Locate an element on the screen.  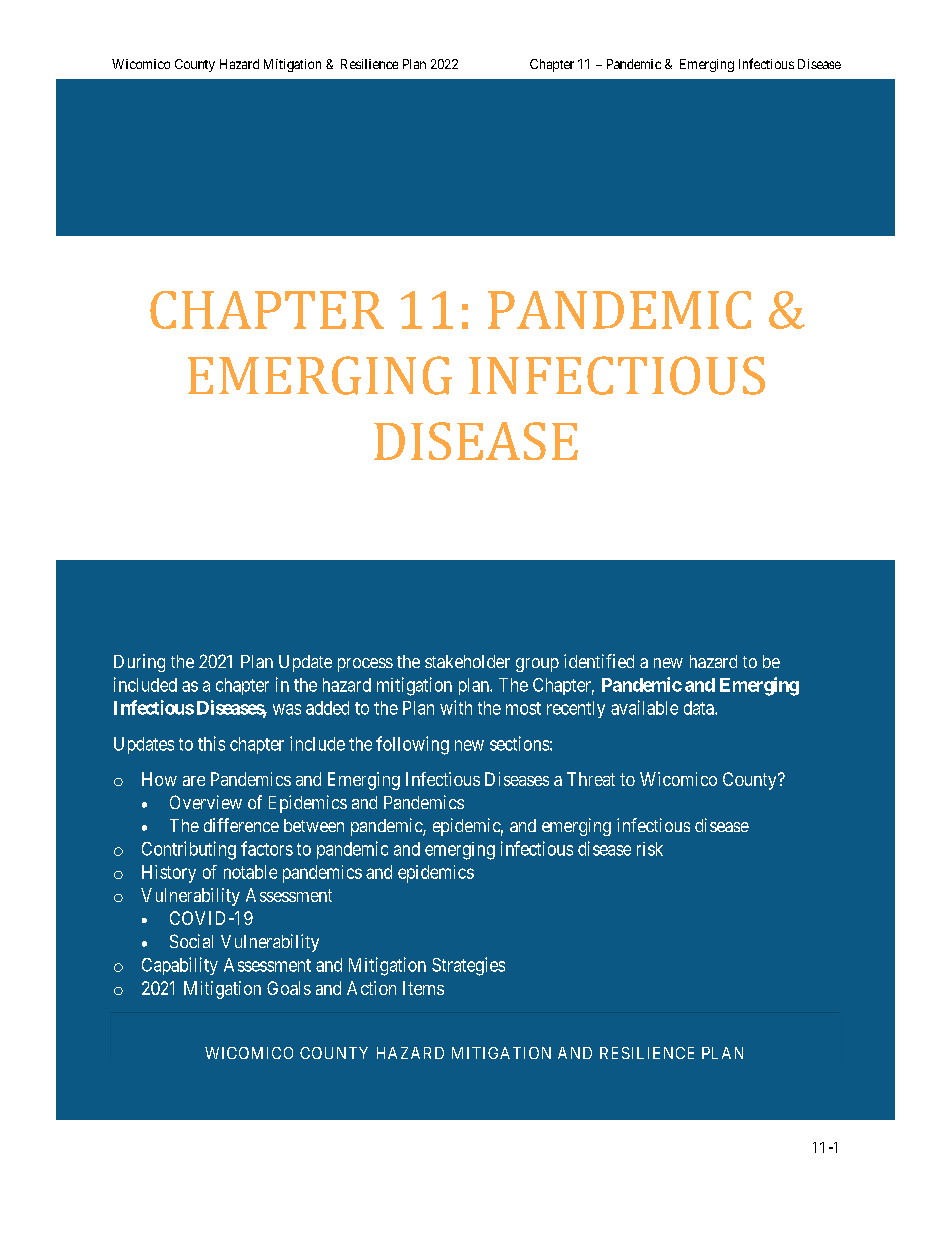
risk is located at coordinates (650, 849).
